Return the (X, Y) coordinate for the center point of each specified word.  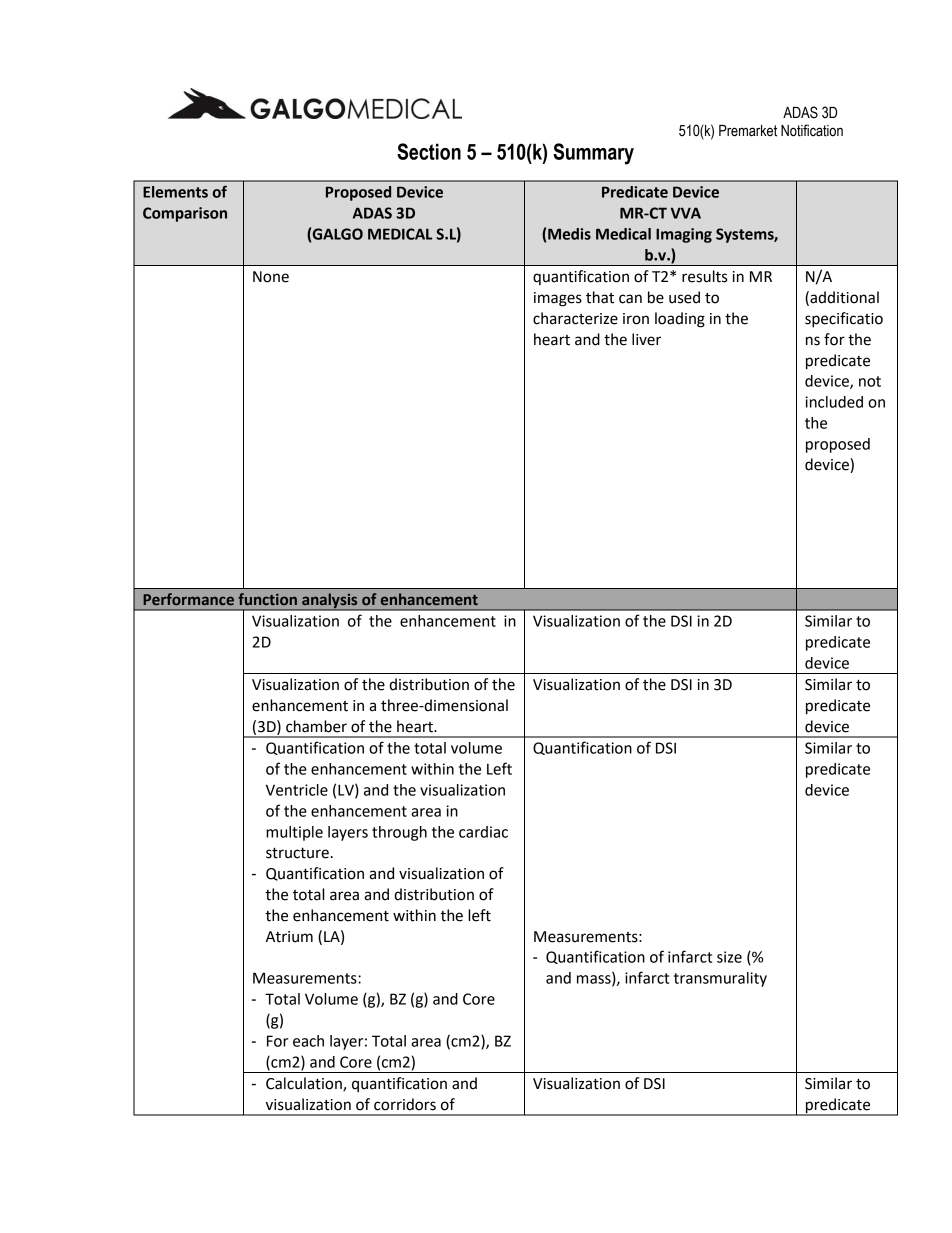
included (834, 402)
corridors (405, 1104)
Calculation (305, 1084)
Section (429, 151)
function (267, 599)
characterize (575, 318)
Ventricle (297, 790)
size (729, 957)
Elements (175, 192)
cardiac (483, 832)
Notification (812, 130)
